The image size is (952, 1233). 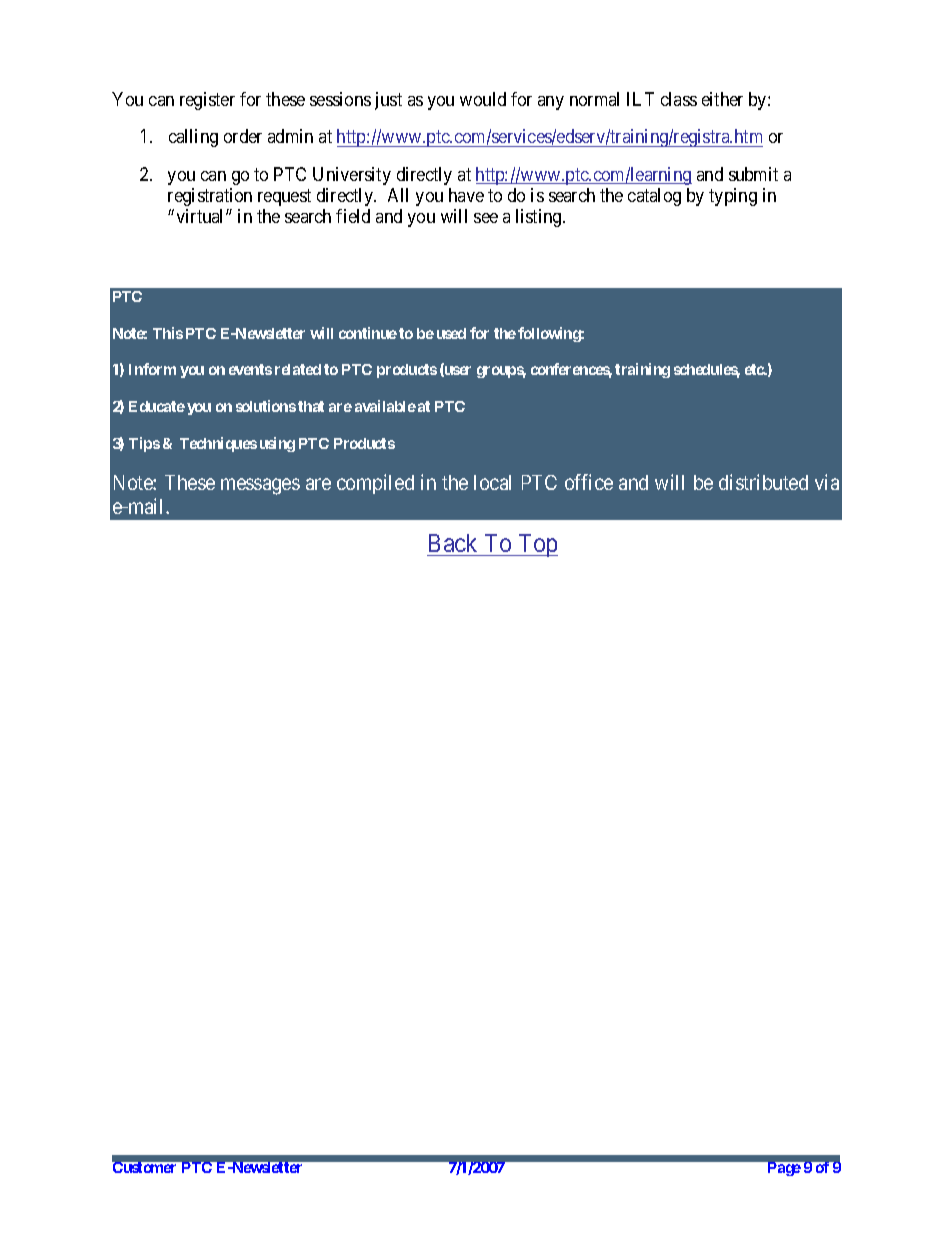 What do you see at coordinates (260, 486) in the screenshot?
I see `messages` at bounding box center [260, 486].
